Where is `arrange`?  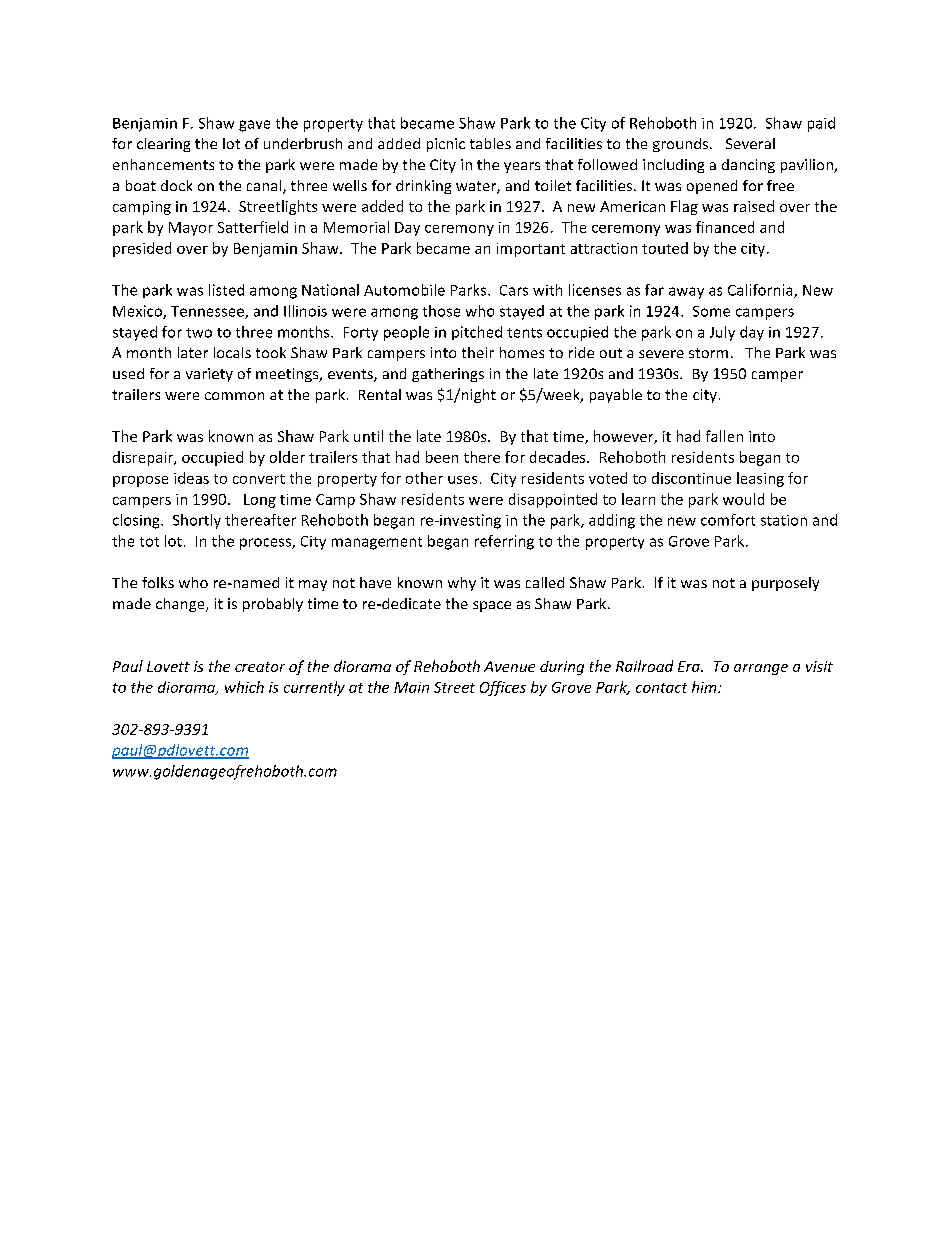 arrange is located at coordinates (761, 669).
